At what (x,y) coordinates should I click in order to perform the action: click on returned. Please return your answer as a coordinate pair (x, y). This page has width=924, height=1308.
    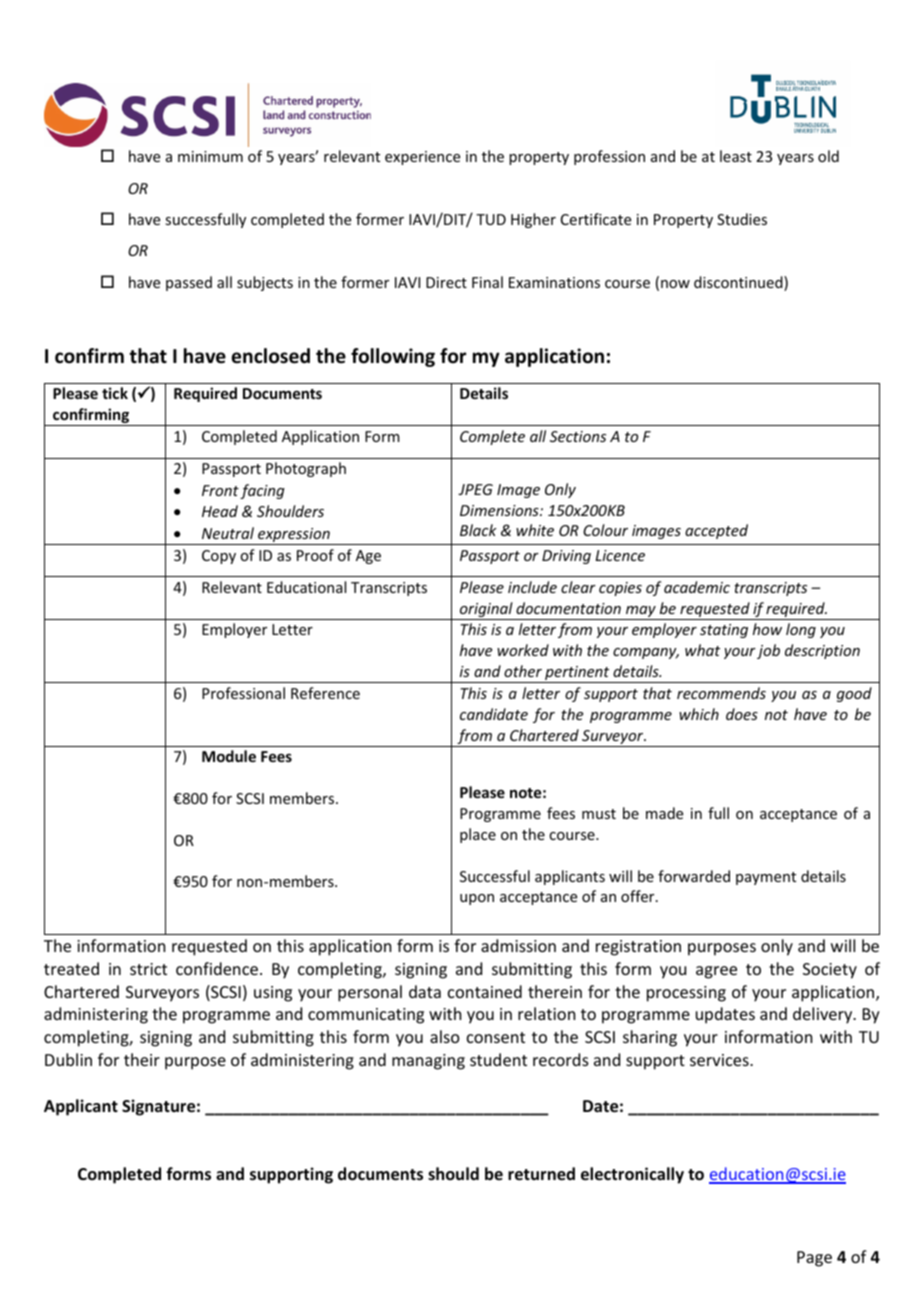
    Looking at the image, I should click on (541, 1174).
